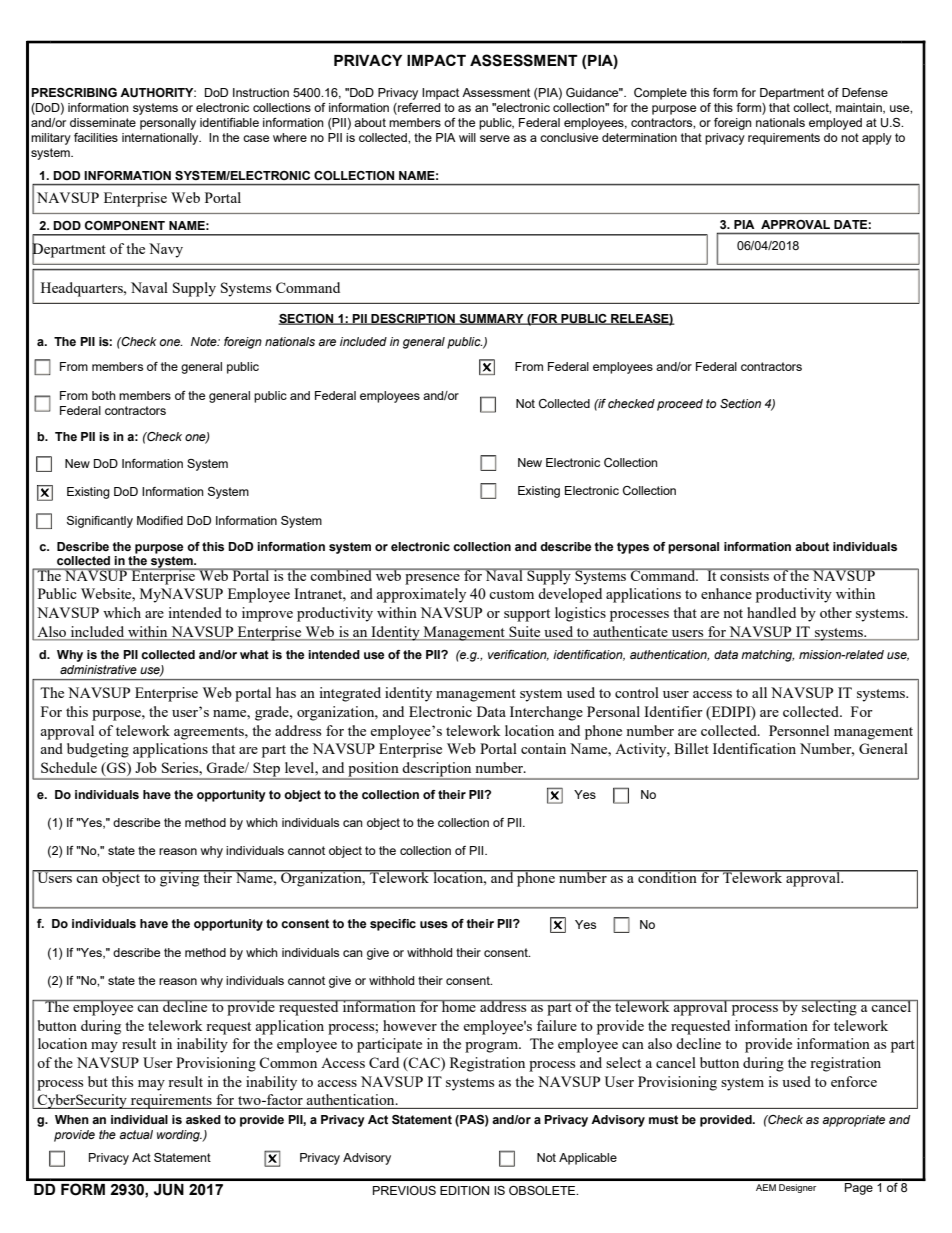  I want to click on EDITION, so click(464, 1190).
